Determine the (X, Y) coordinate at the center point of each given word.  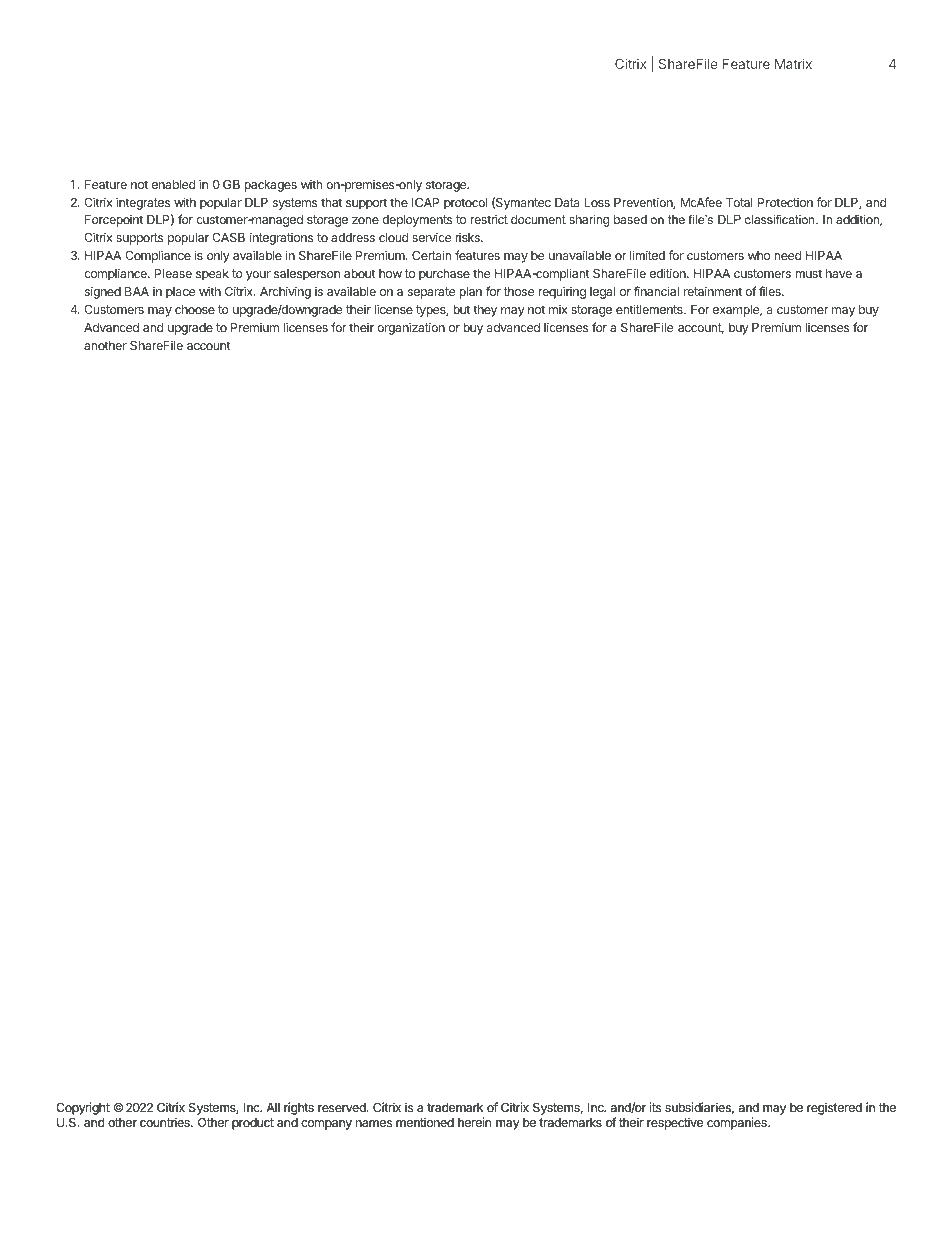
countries (166, 1122)
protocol (465, 204)
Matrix (793, 63)
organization (411, 328)
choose (195, 309)
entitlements (650, 309)
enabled (173, 184)
